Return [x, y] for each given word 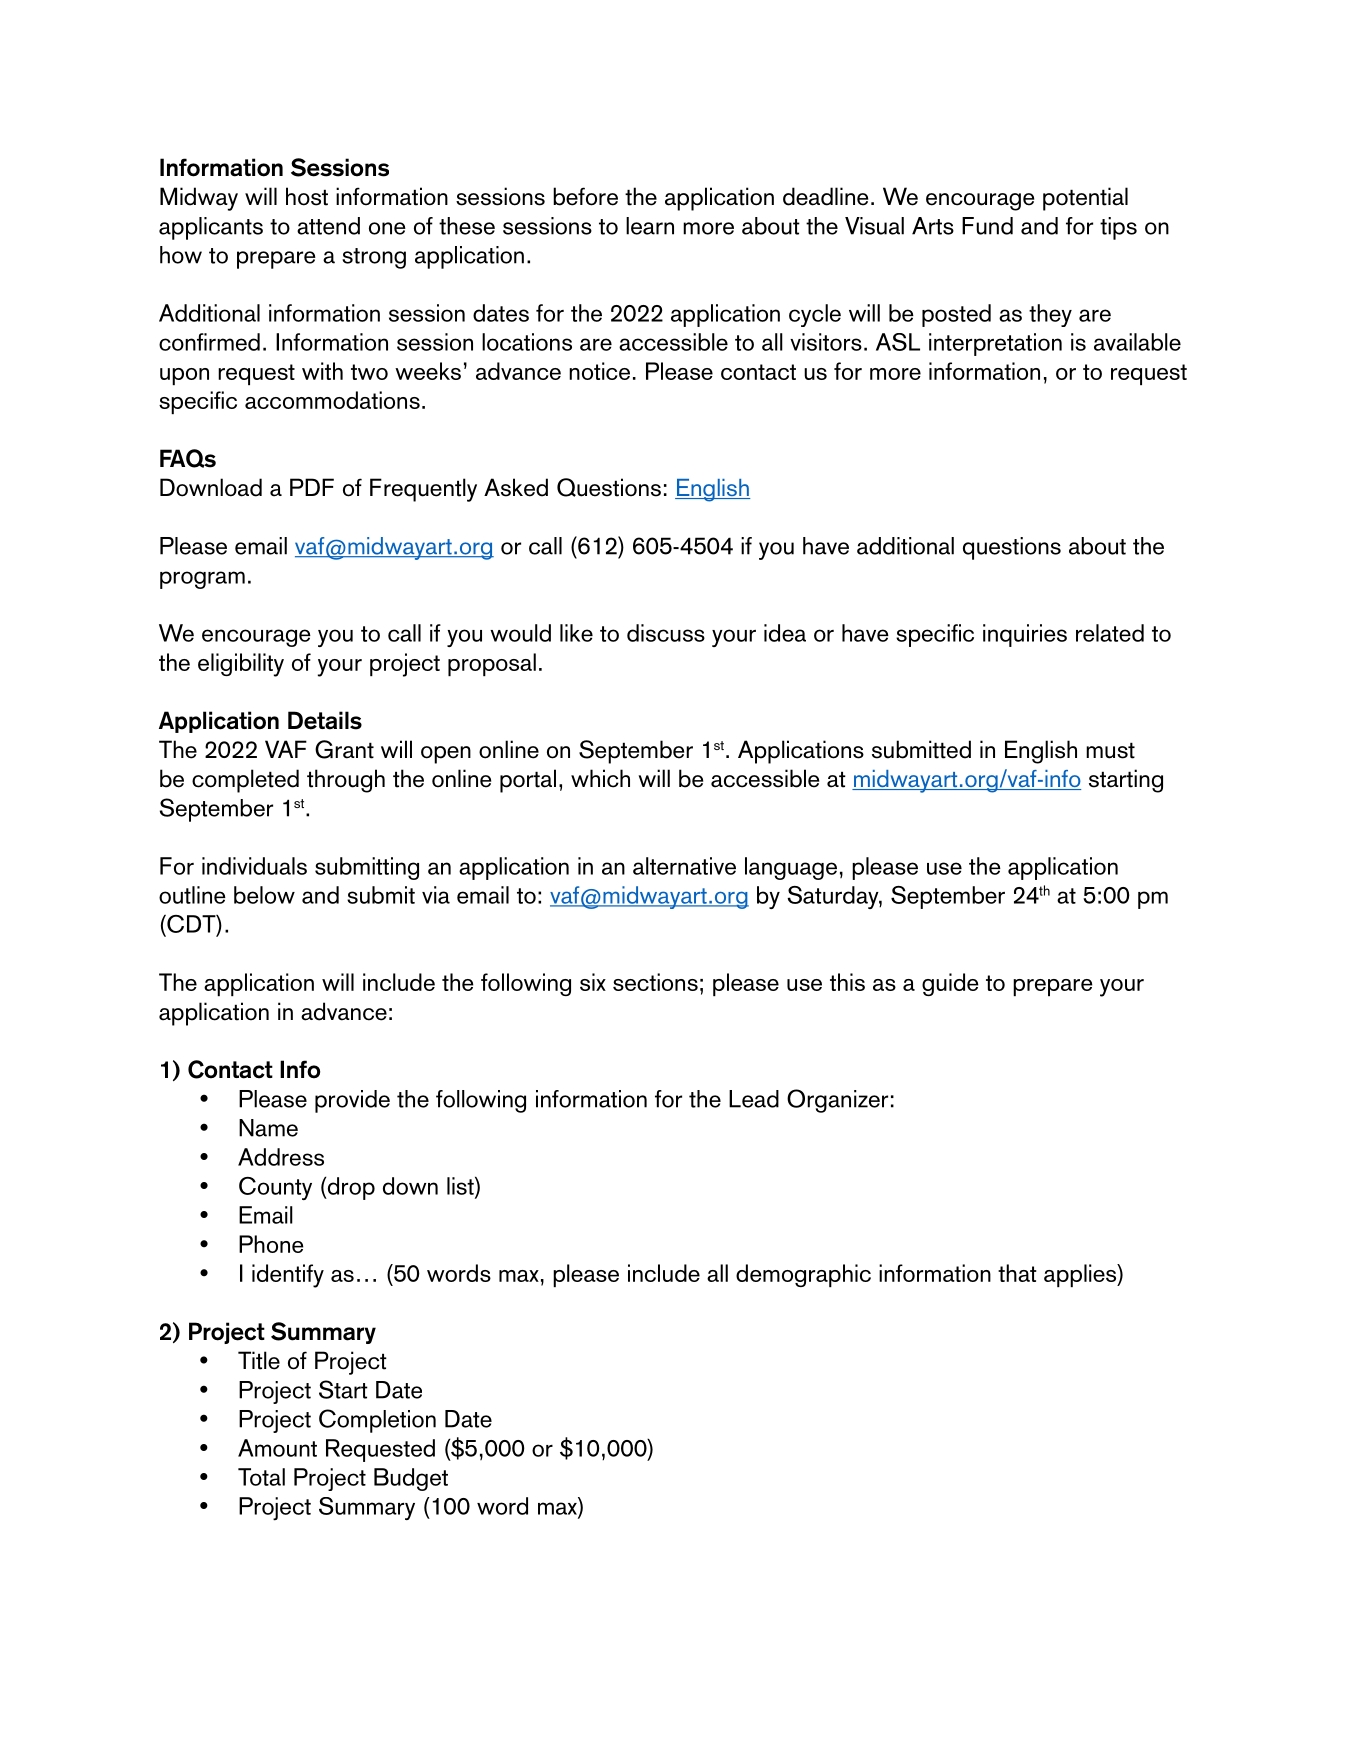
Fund [987, 226]
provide [352, 1101]
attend [328, 226]
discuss [666, 633]
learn [650, 226]
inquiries [1025, 635]
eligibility [241, 665]
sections [655, 982]
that [1017, 1273]
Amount [277, 1448]
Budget [411, 1479]
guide [950, 984]
